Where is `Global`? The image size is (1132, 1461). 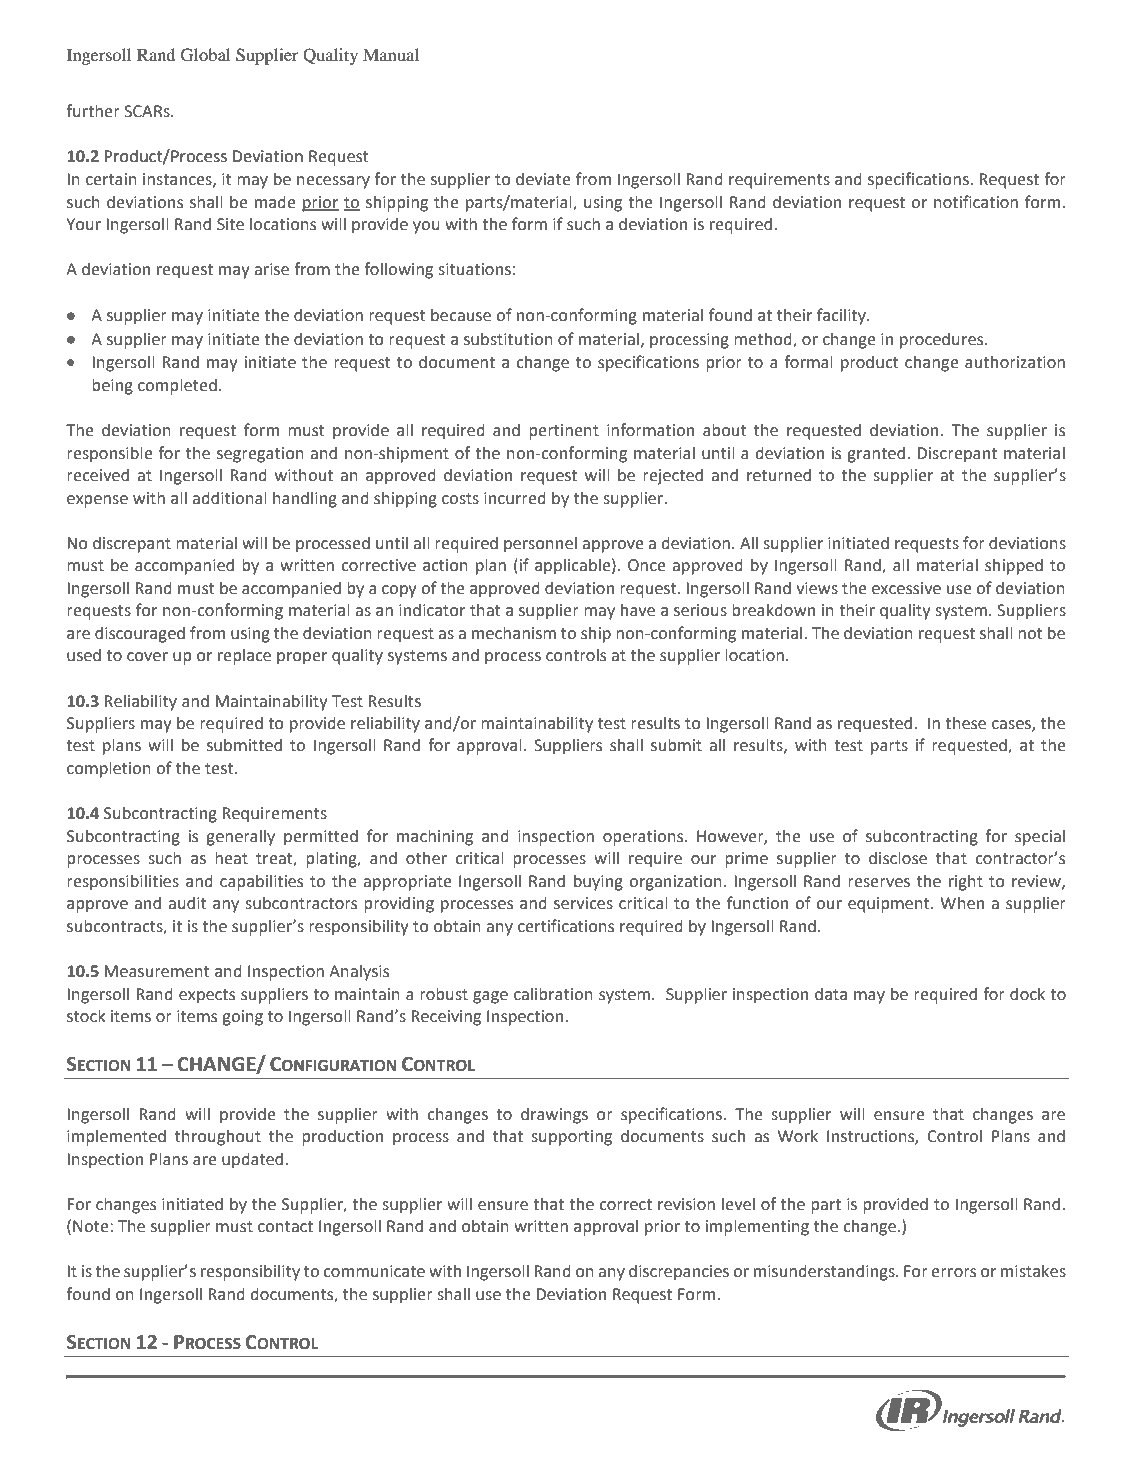 Global is located at coordinates (205, 55).
